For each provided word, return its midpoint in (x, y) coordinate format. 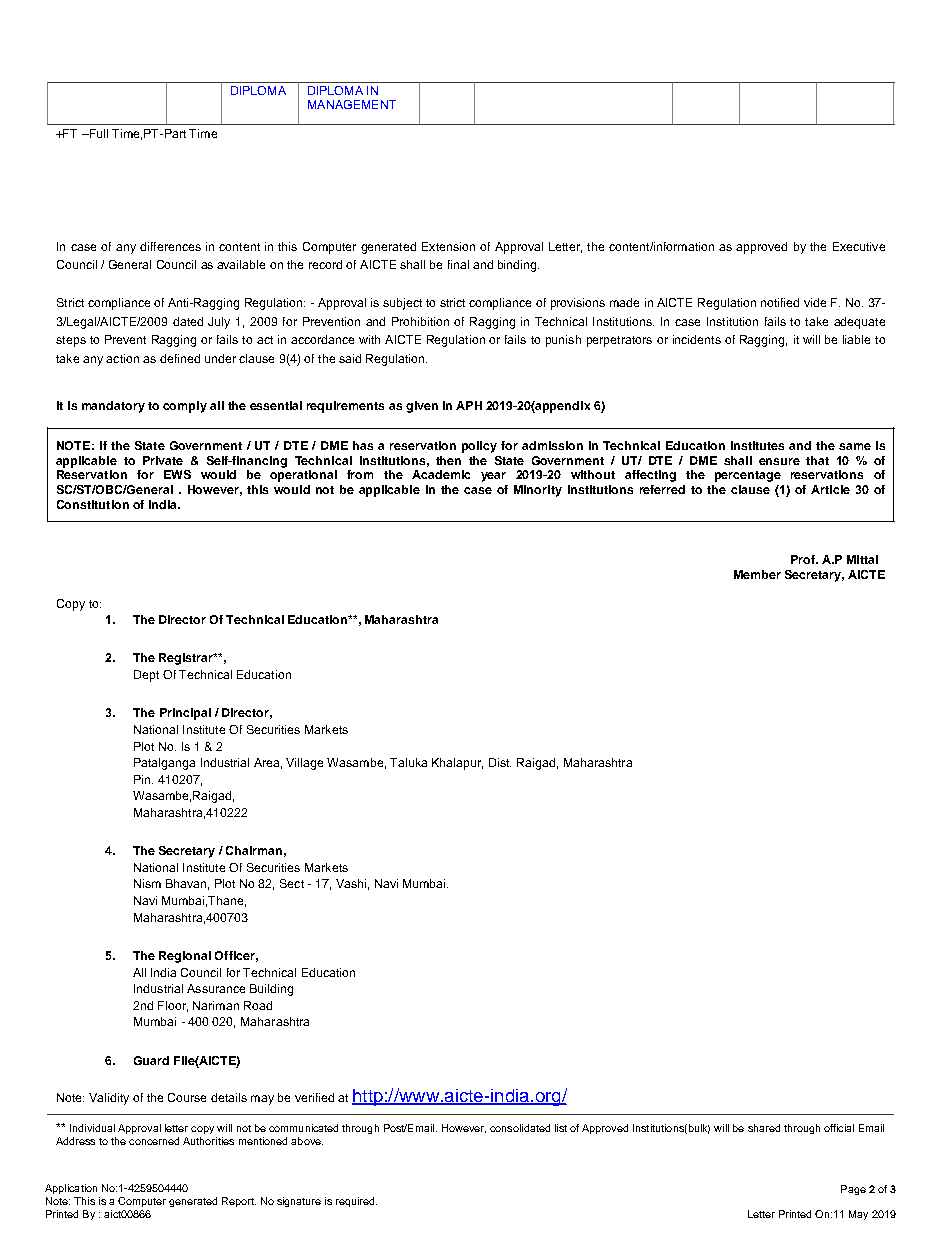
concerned (154, 1141)
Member (757, 574)
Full (97, 133)
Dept (146, 676)
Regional (185, 957)
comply (185, 407)
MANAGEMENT (352, 104)
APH (469, 405)
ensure (779, 461)
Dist (500, 762)
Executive (859, 246)
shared (764, 1128)
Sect (292, 883)
